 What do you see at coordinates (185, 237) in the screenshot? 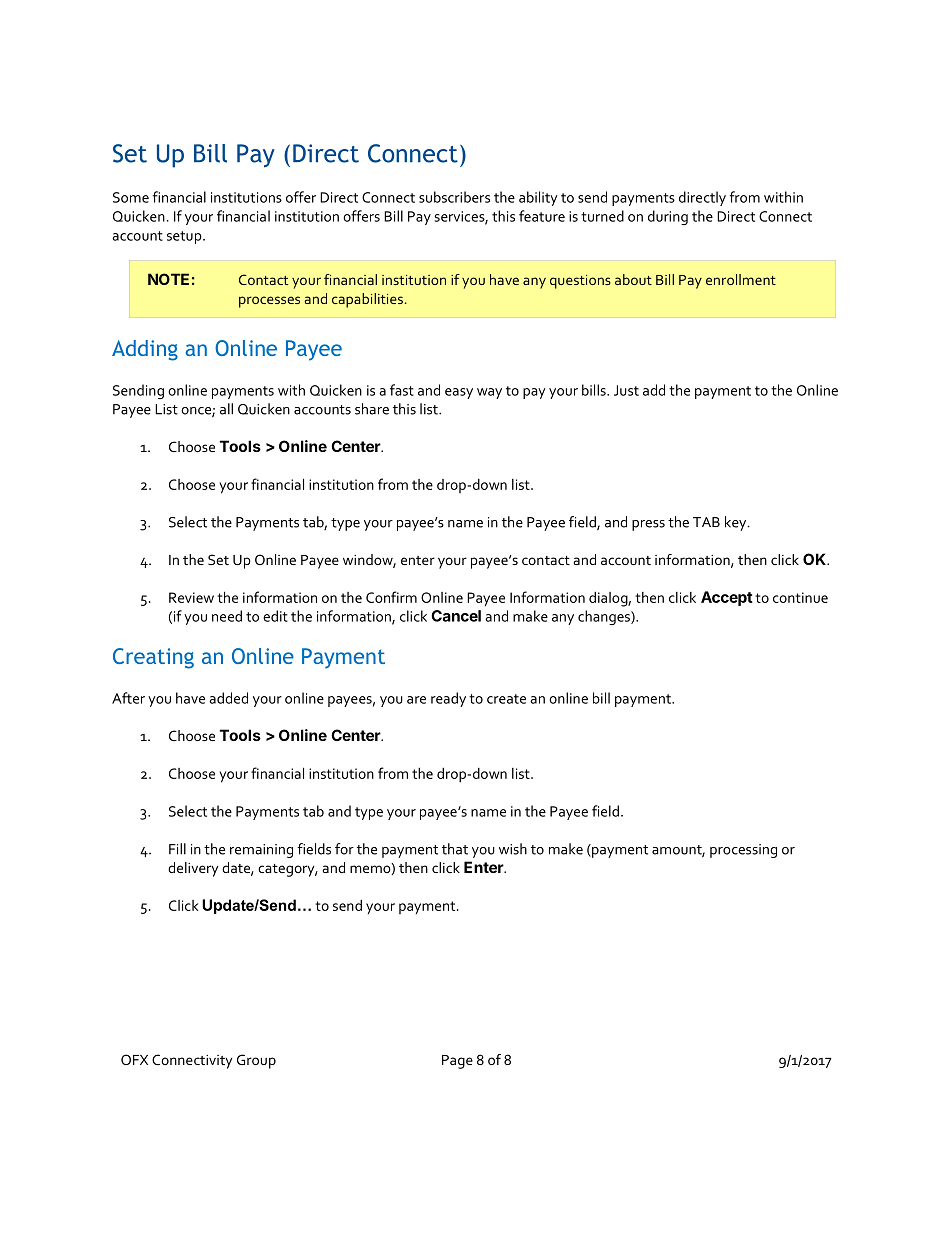
I see `setup` at bounding box center [185, 237].
